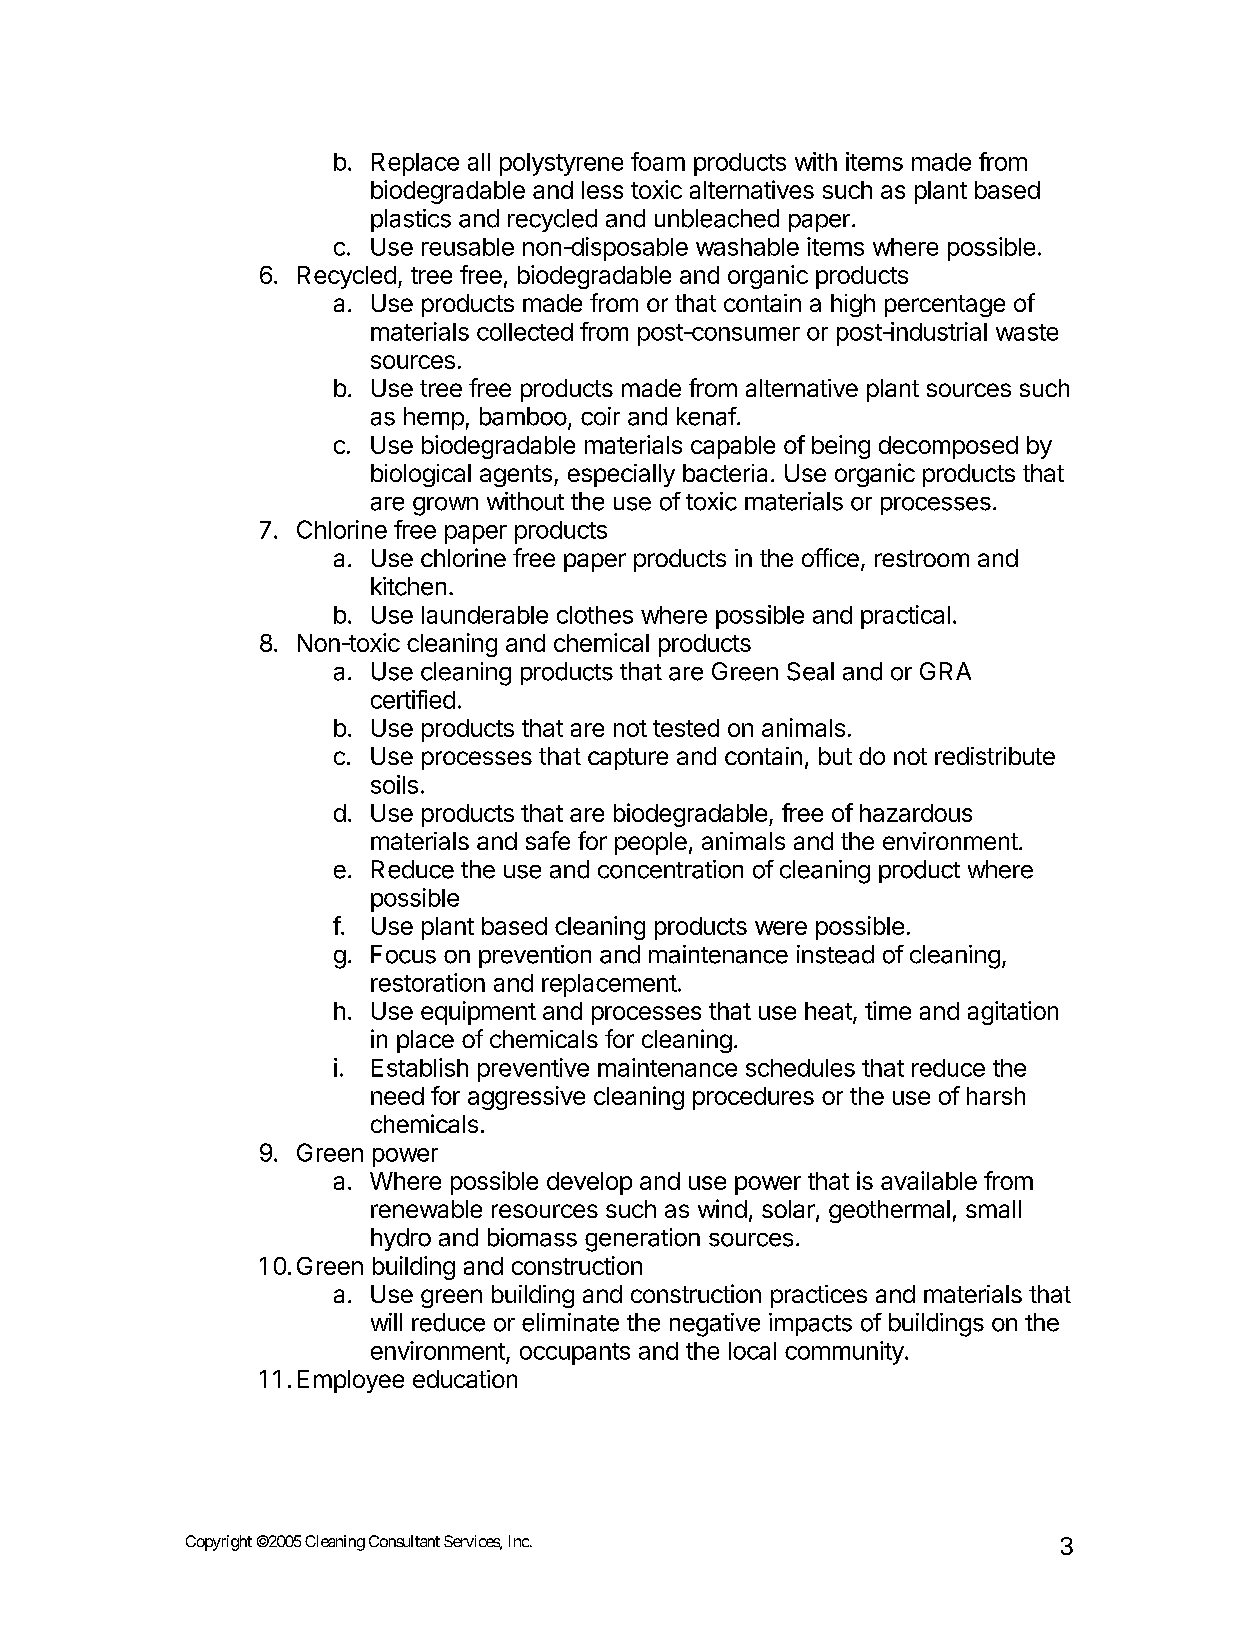 Image resolution: width=1256 pixels, height=1625 pixels. I want to click on less, so click(602, 190).
